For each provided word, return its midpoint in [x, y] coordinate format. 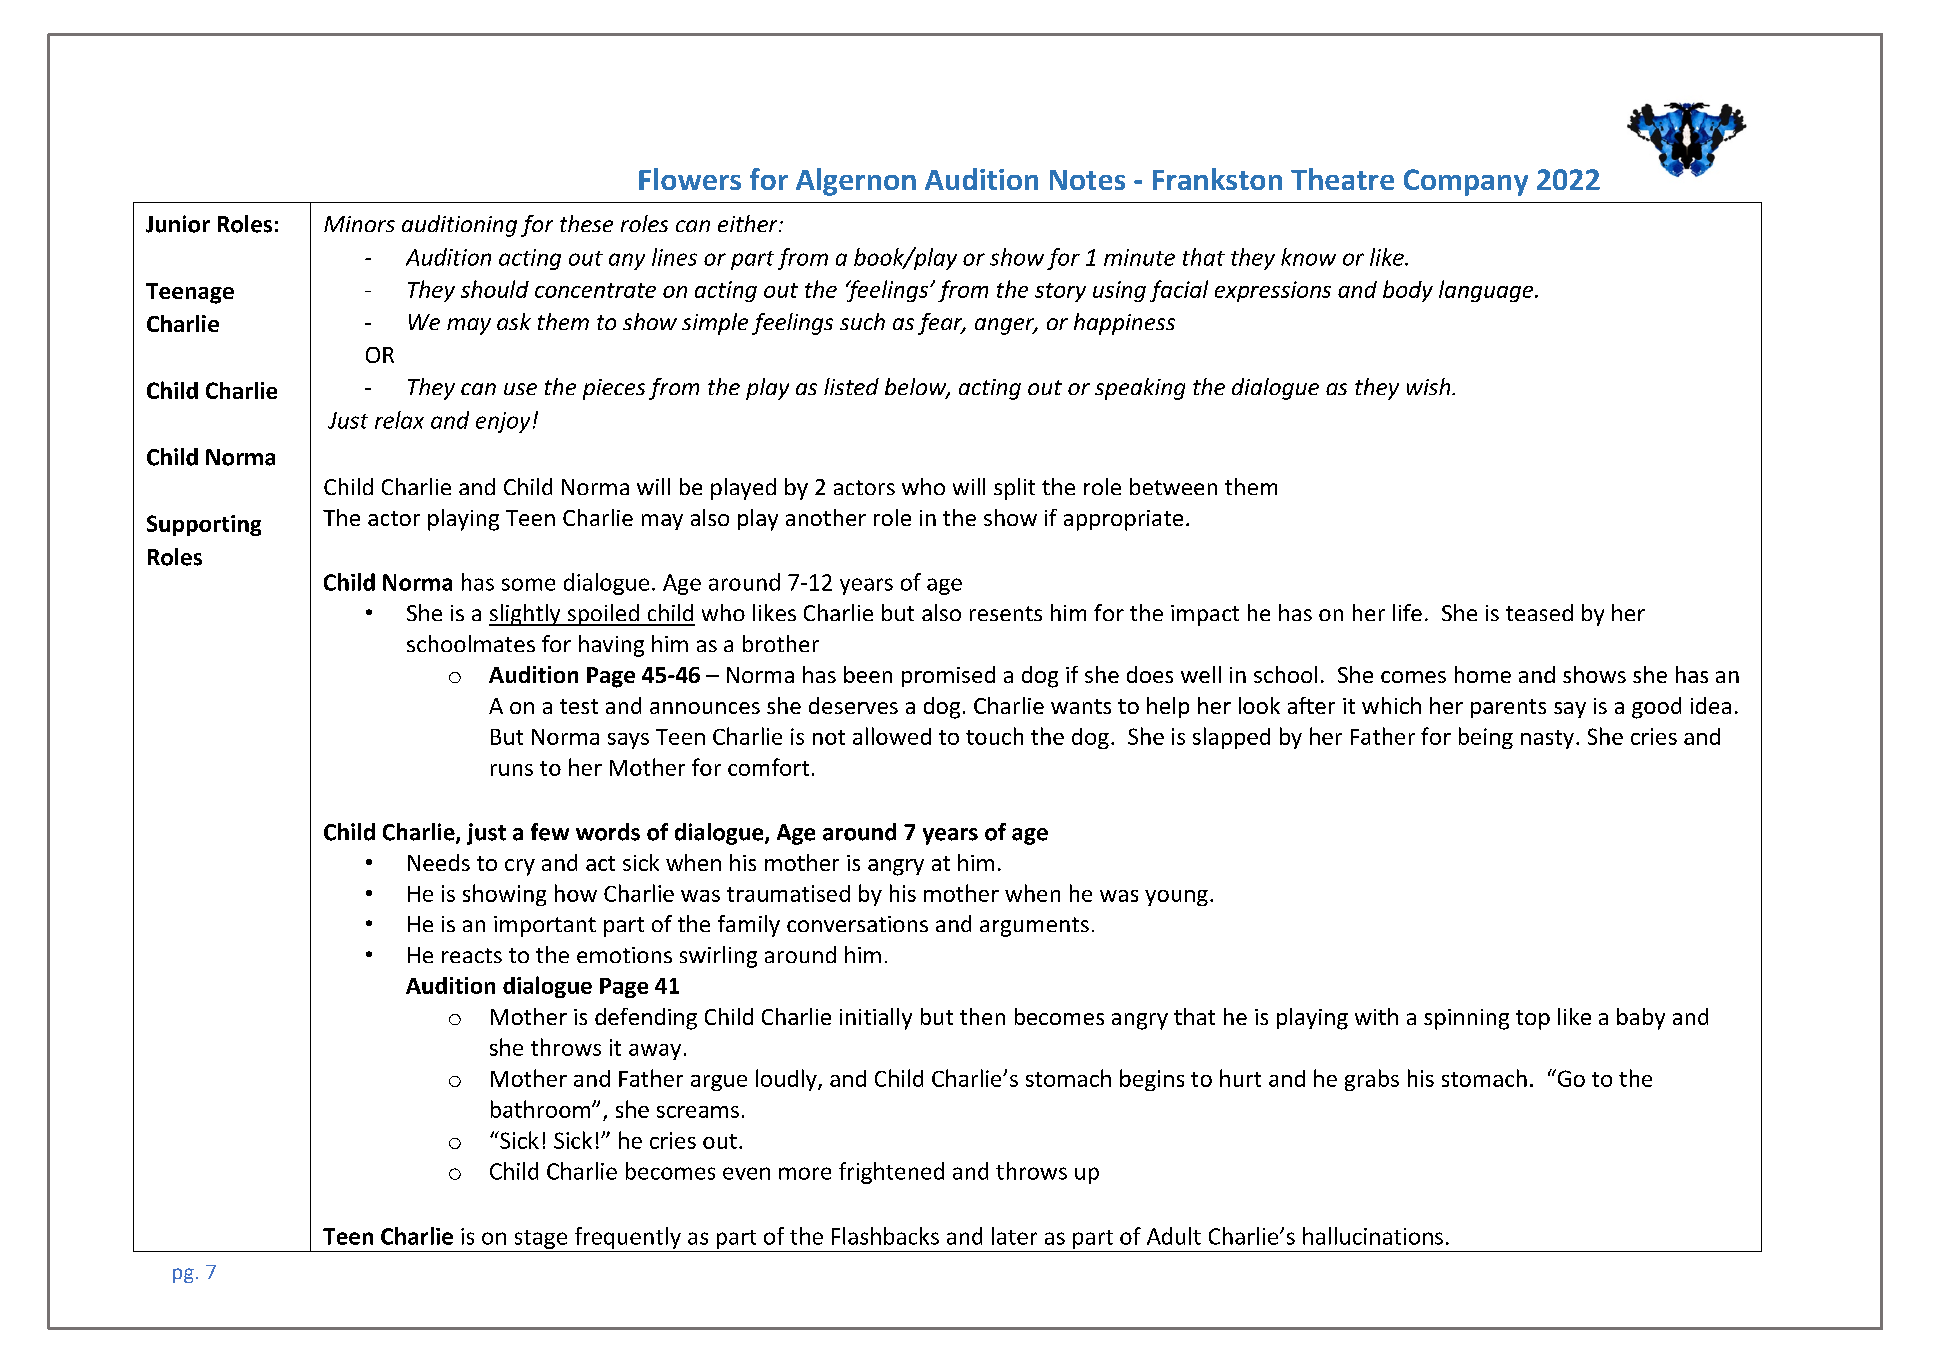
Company [1466, 182]
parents [1508, 708]
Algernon [856, 182]
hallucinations [1373, 1236]
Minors [359, 224]
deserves [853, 705]
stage [541, 1239]
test [579, 706]
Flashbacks [885, 1236]
